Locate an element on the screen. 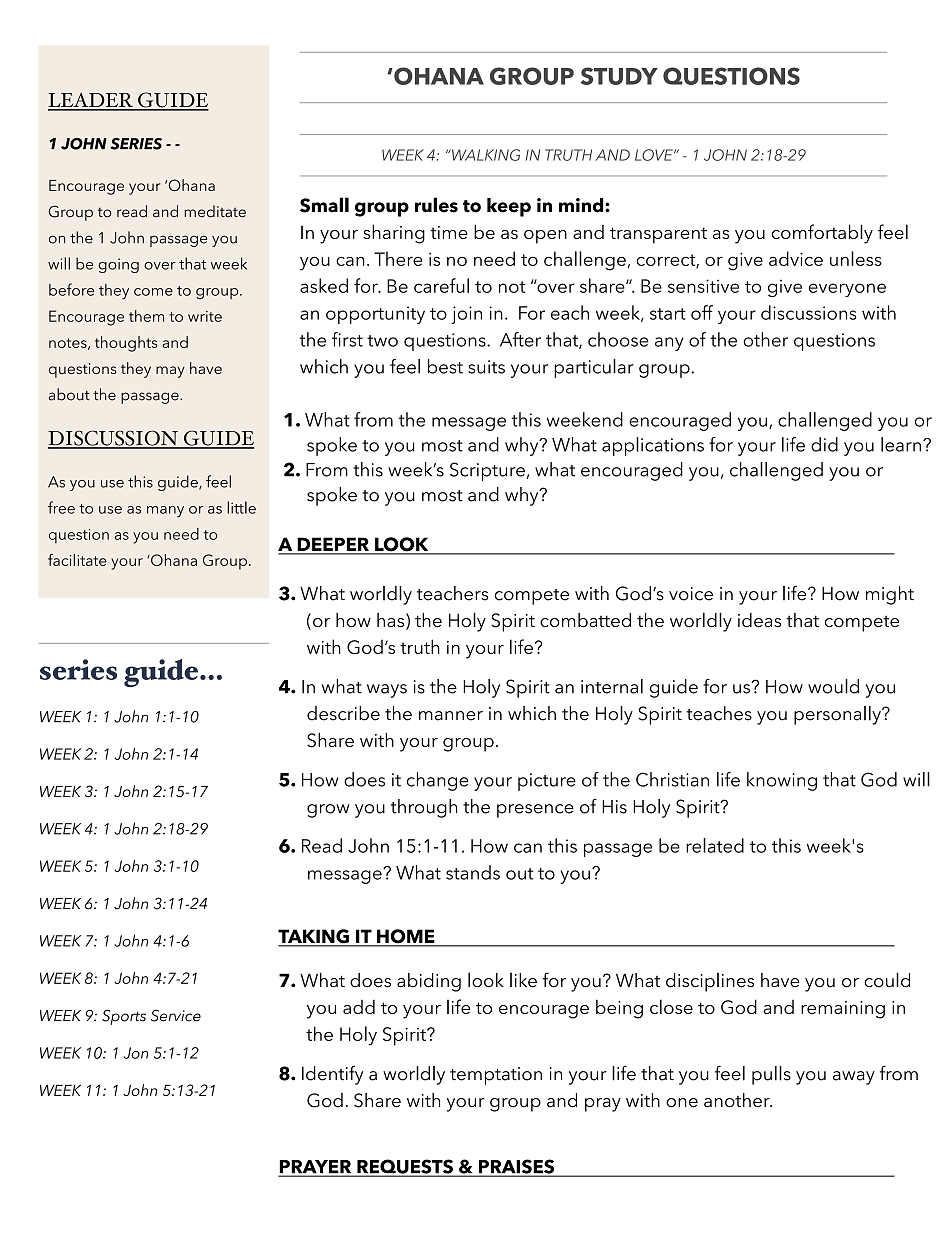 Image resolution: width=952 pixels, height=1233 pixels. WALKING is located at coordinates (485, 155).
